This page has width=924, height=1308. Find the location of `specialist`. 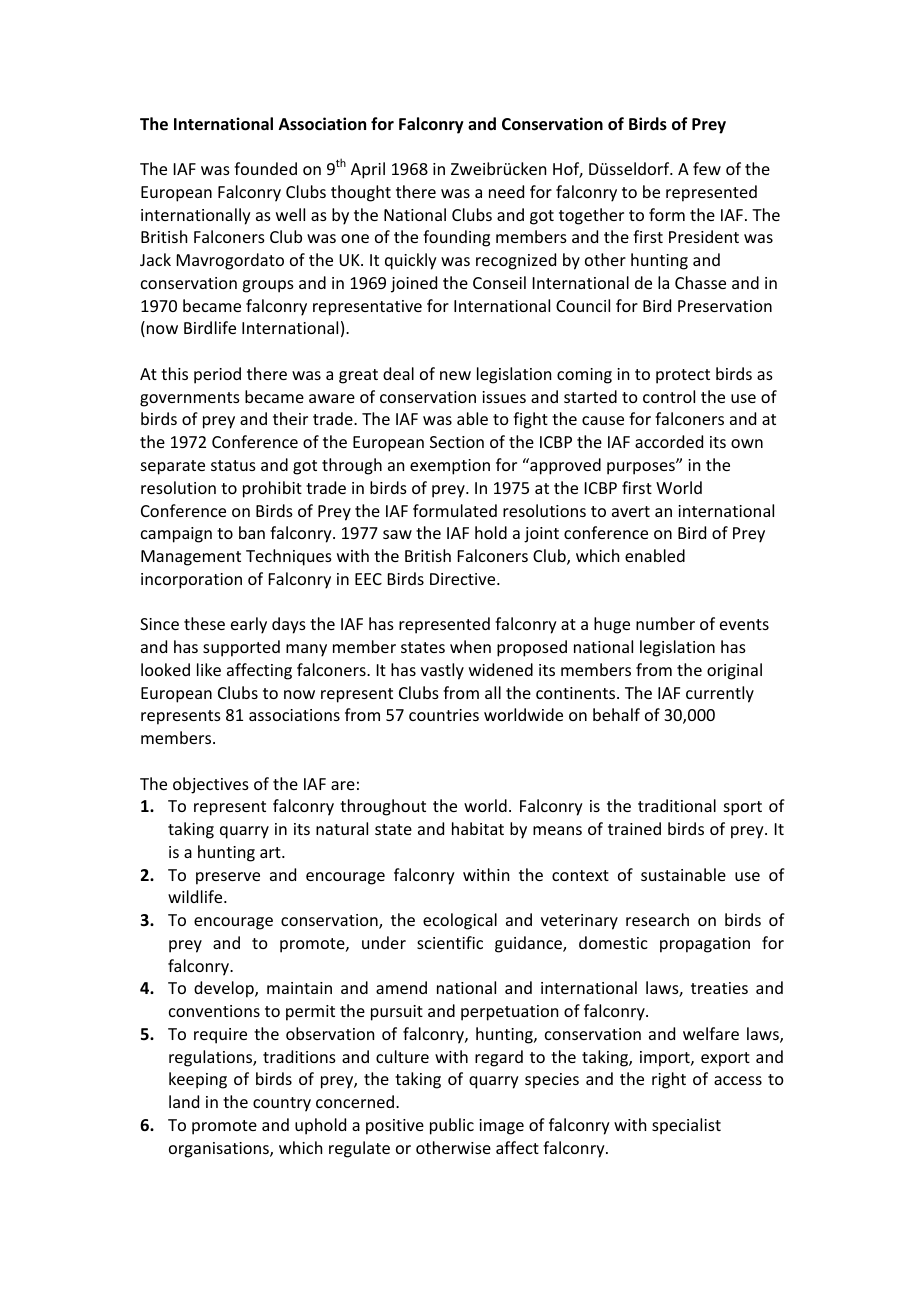

specialist is located at coordinates (686, 1126).
